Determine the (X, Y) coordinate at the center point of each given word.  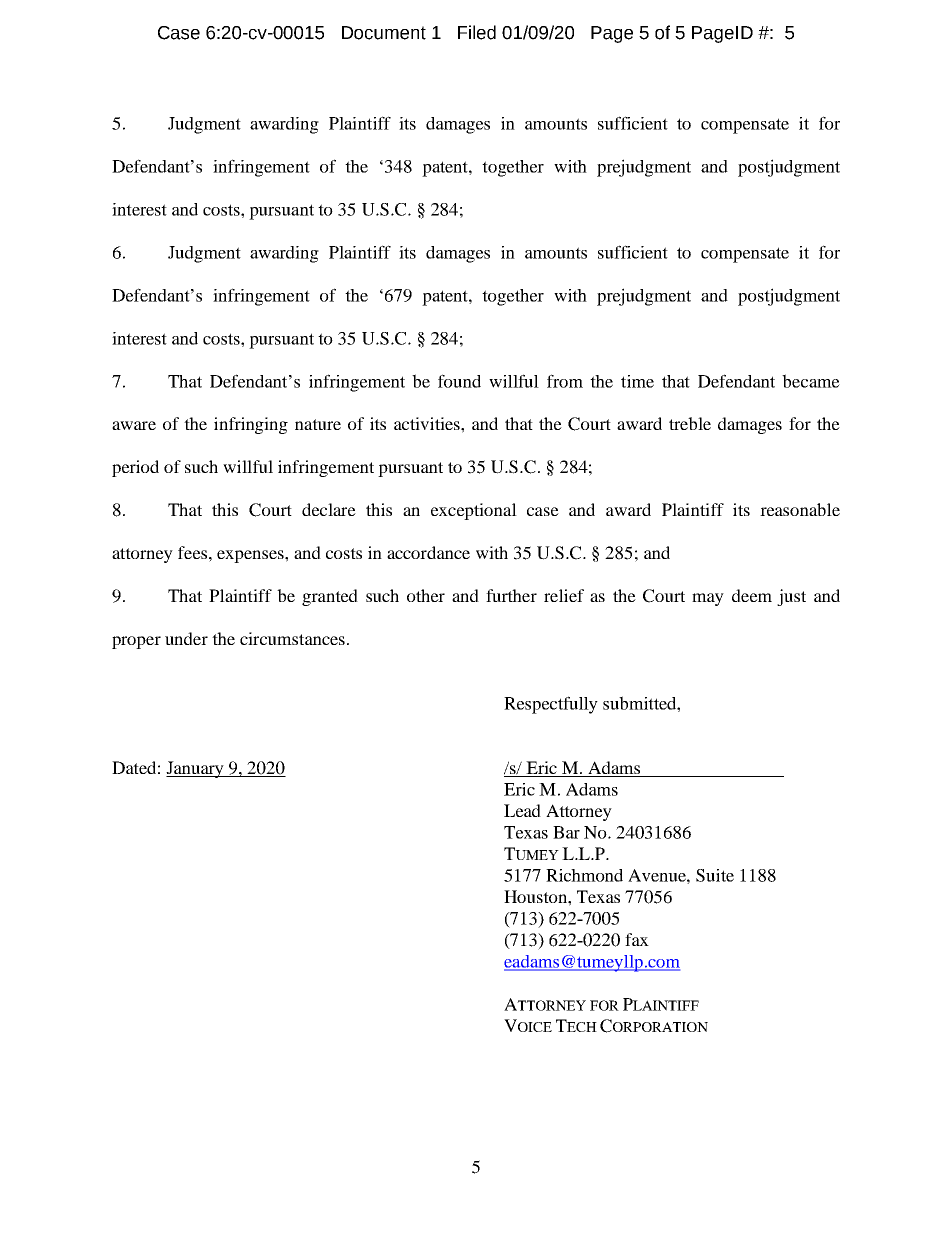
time (637, 381)
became (811, 381)
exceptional (474, 511)
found (459, 381)
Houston (536, 896)
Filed (477, 32)
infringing (251, 425)
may (708, 599)
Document (384, 33)
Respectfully (551, 705)
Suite (715, 875)
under (186, 638)
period (135, 468)
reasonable (800, 509)
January (196, 769)
